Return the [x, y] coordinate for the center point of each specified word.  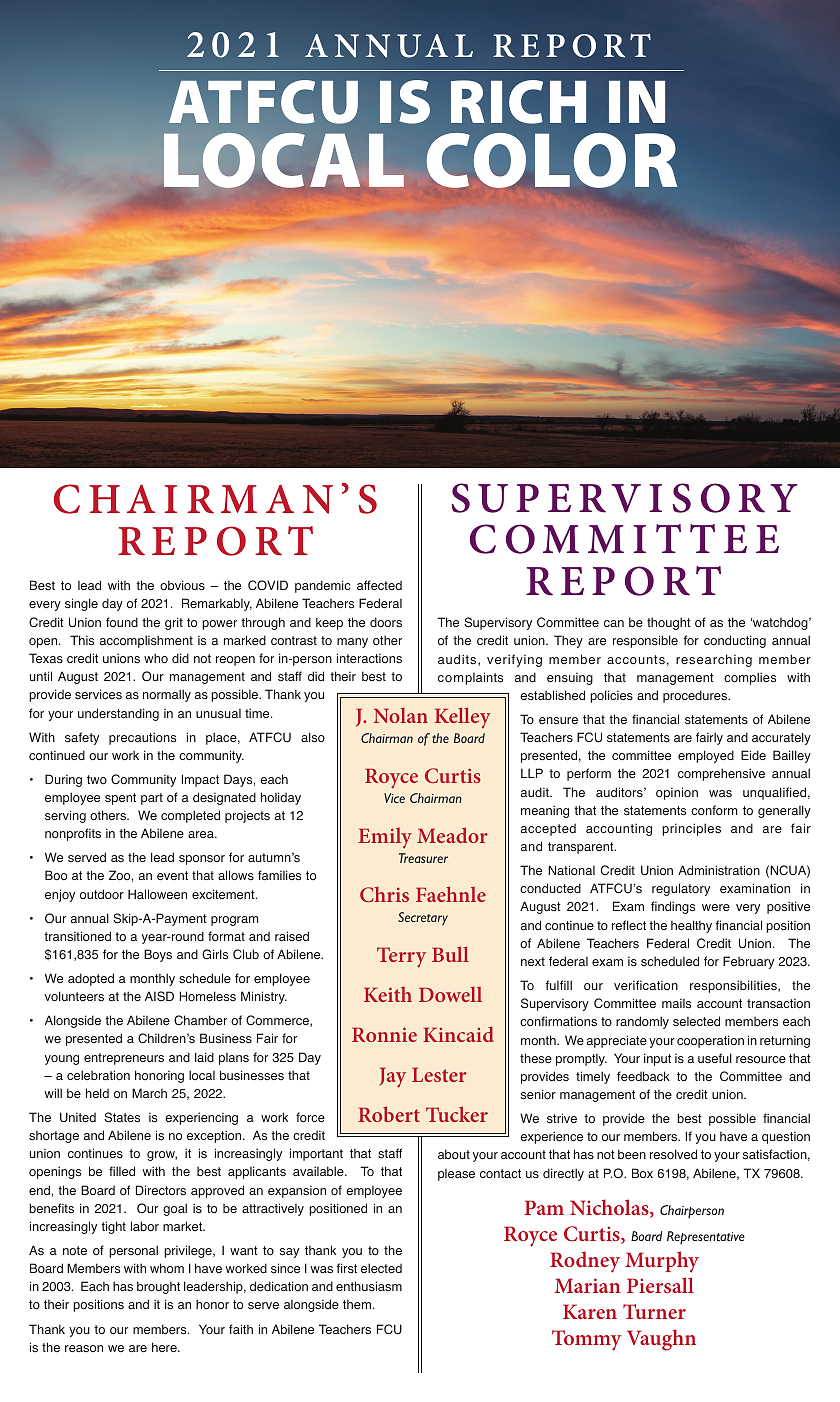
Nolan [401, 715]
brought [158, 1287]
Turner [654, 1311]
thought [669, 623]
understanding [118, 714]
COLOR [551, 160]
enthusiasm [369, 1286]
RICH [518, 102]
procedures [696, 696]
